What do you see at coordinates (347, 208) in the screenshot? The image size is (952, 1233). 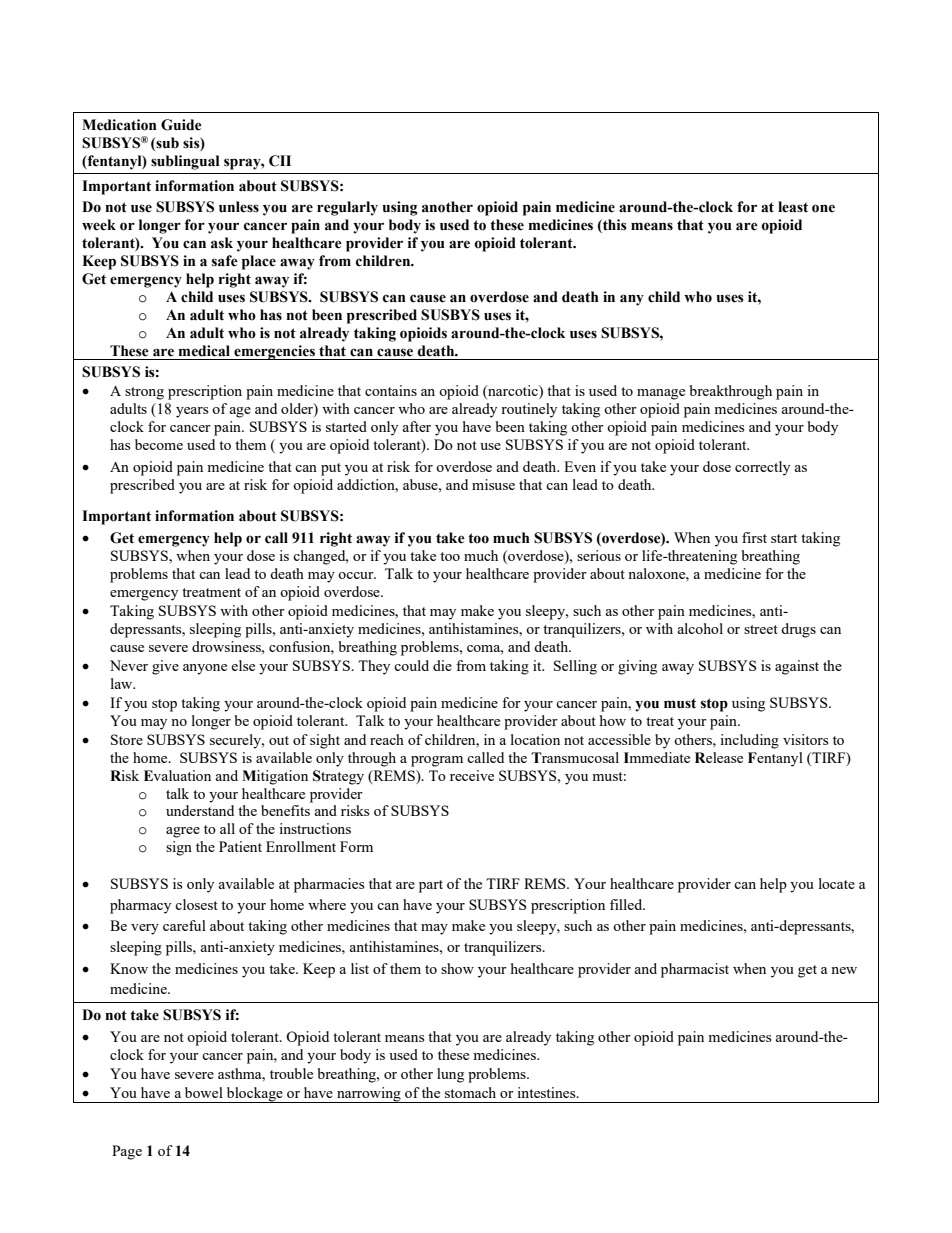 I see `regularly` at bounding box center [347, 208].
